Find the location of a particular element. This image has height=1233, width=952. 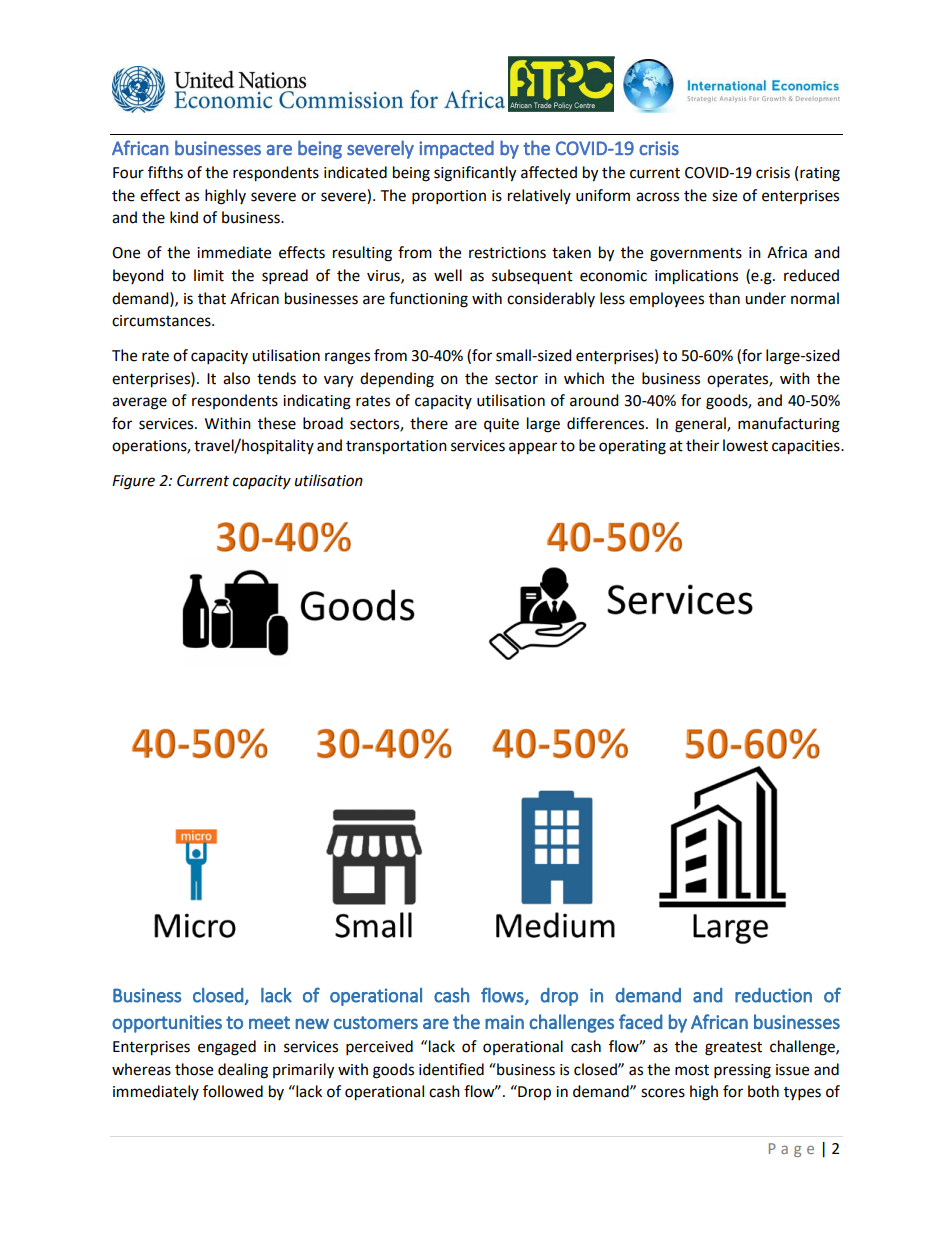

across is located at coordinates (657, 197).
